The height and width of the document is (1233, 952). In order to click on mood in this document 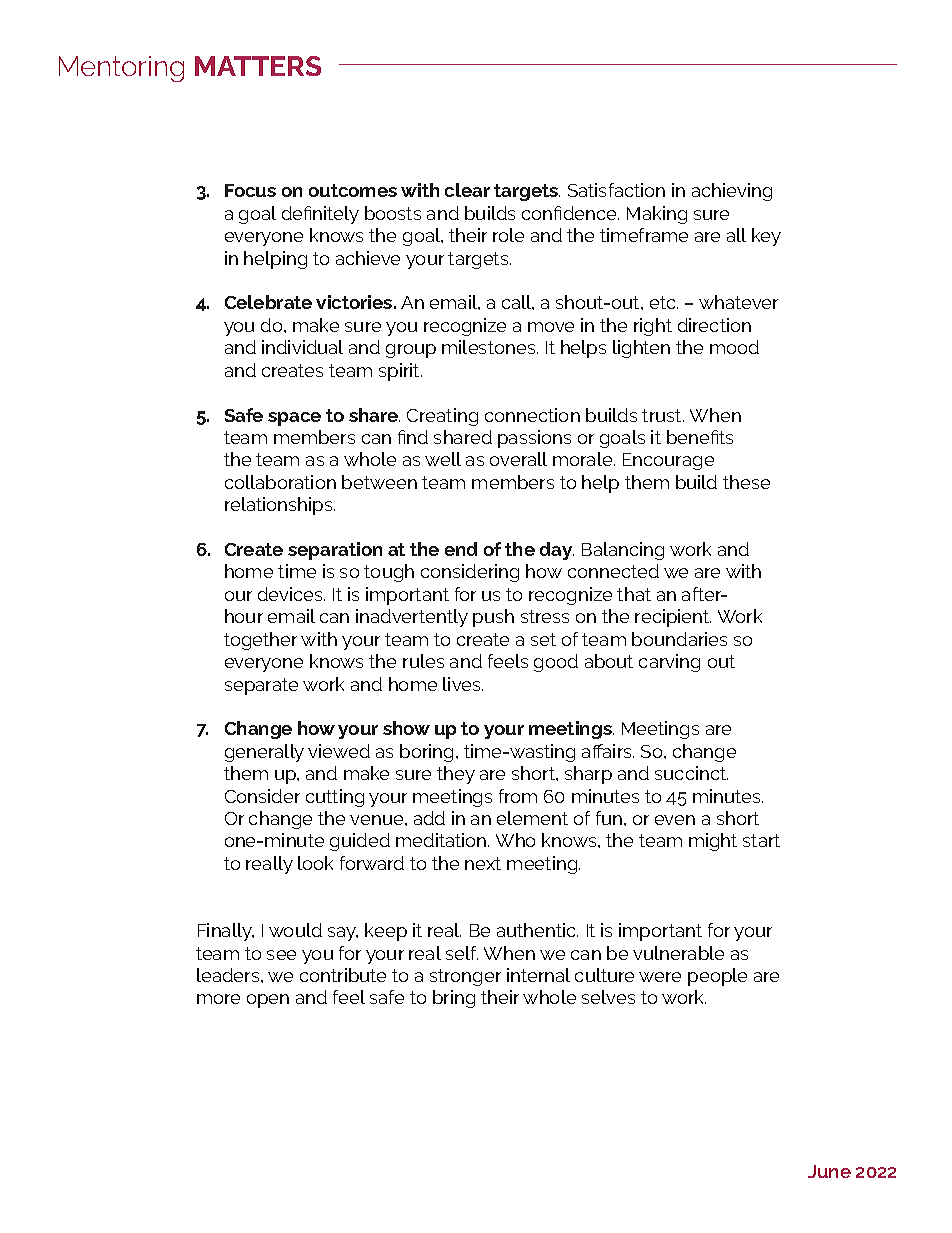, I will do `click(734, 347)`.
